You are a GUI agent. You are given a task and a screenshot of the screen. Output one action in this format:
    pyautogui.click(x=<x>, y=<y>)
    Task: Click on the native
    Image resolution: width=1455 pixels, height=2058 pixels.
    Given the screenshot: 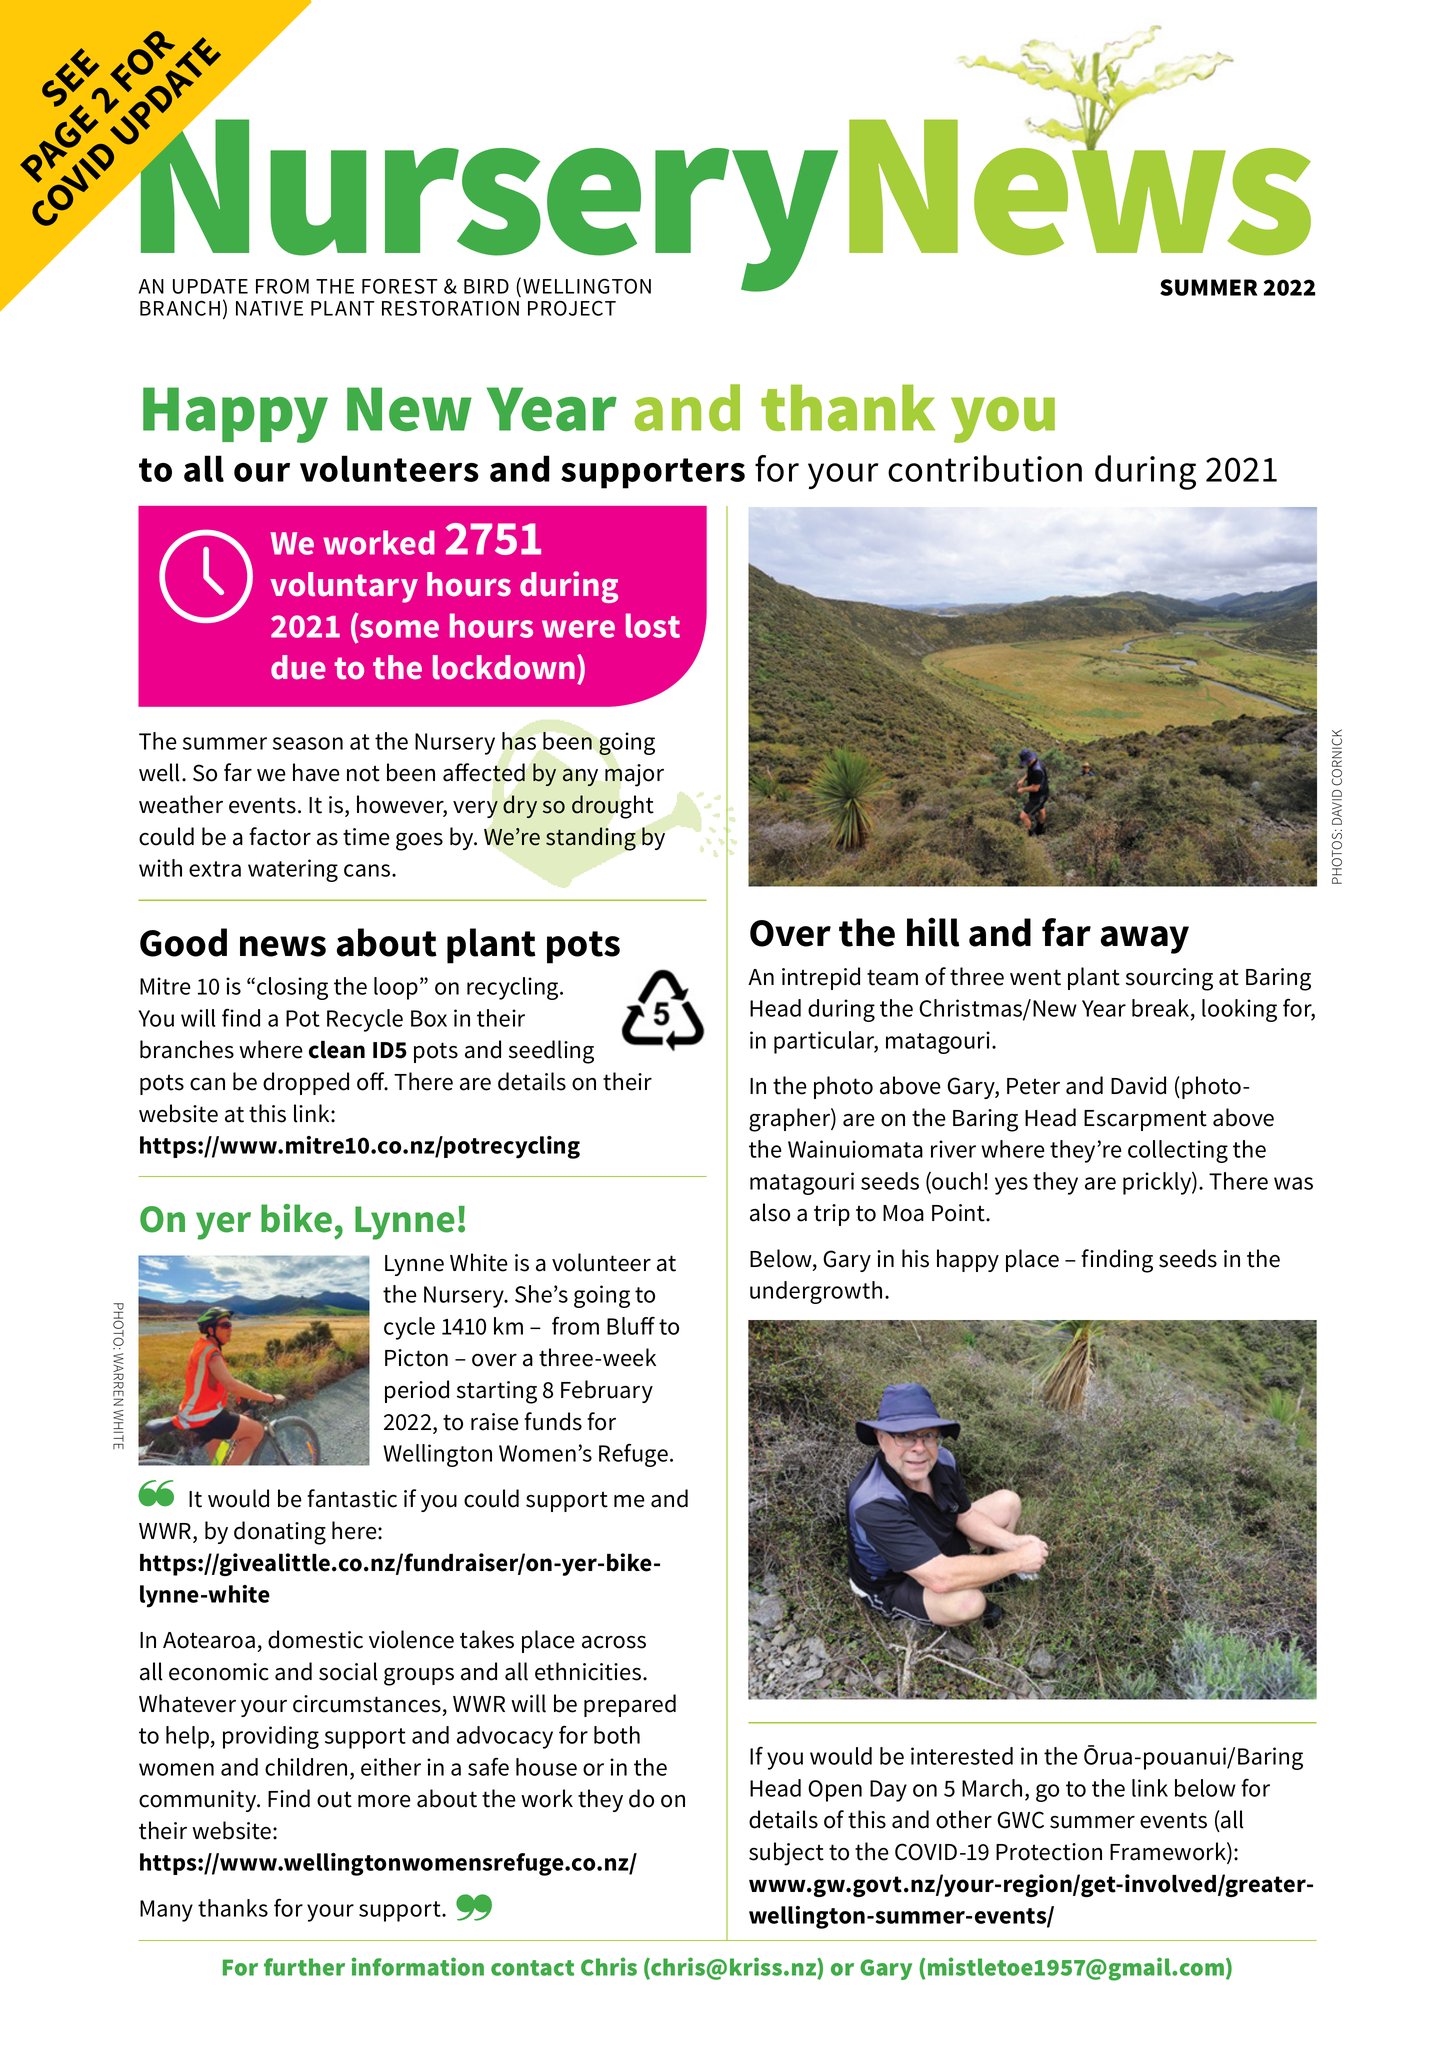 What is the action you would take?
    pyautogui.click(x=269, y=308)
